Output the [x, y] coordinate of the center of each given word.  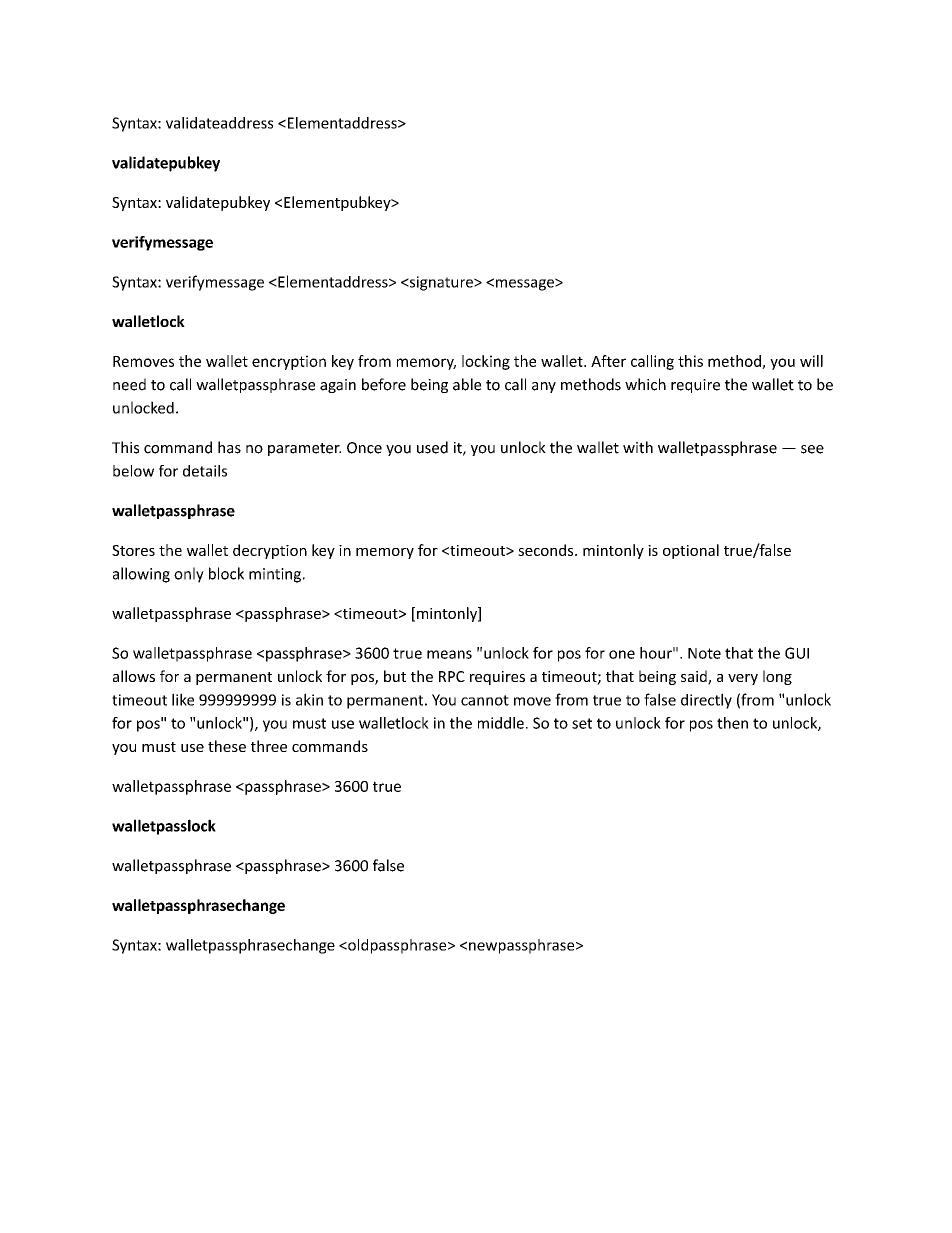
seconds [547, 550]
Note [704, 653]
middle [501, 723]
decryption [270, 551]
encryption [289, 362]
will [811, 361]
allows [134, 676]
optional [691, 551]
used [432, 447]
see [812, 449]
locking [486, 362]
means [449, 654]
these [227, 746]
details [205, 471]
